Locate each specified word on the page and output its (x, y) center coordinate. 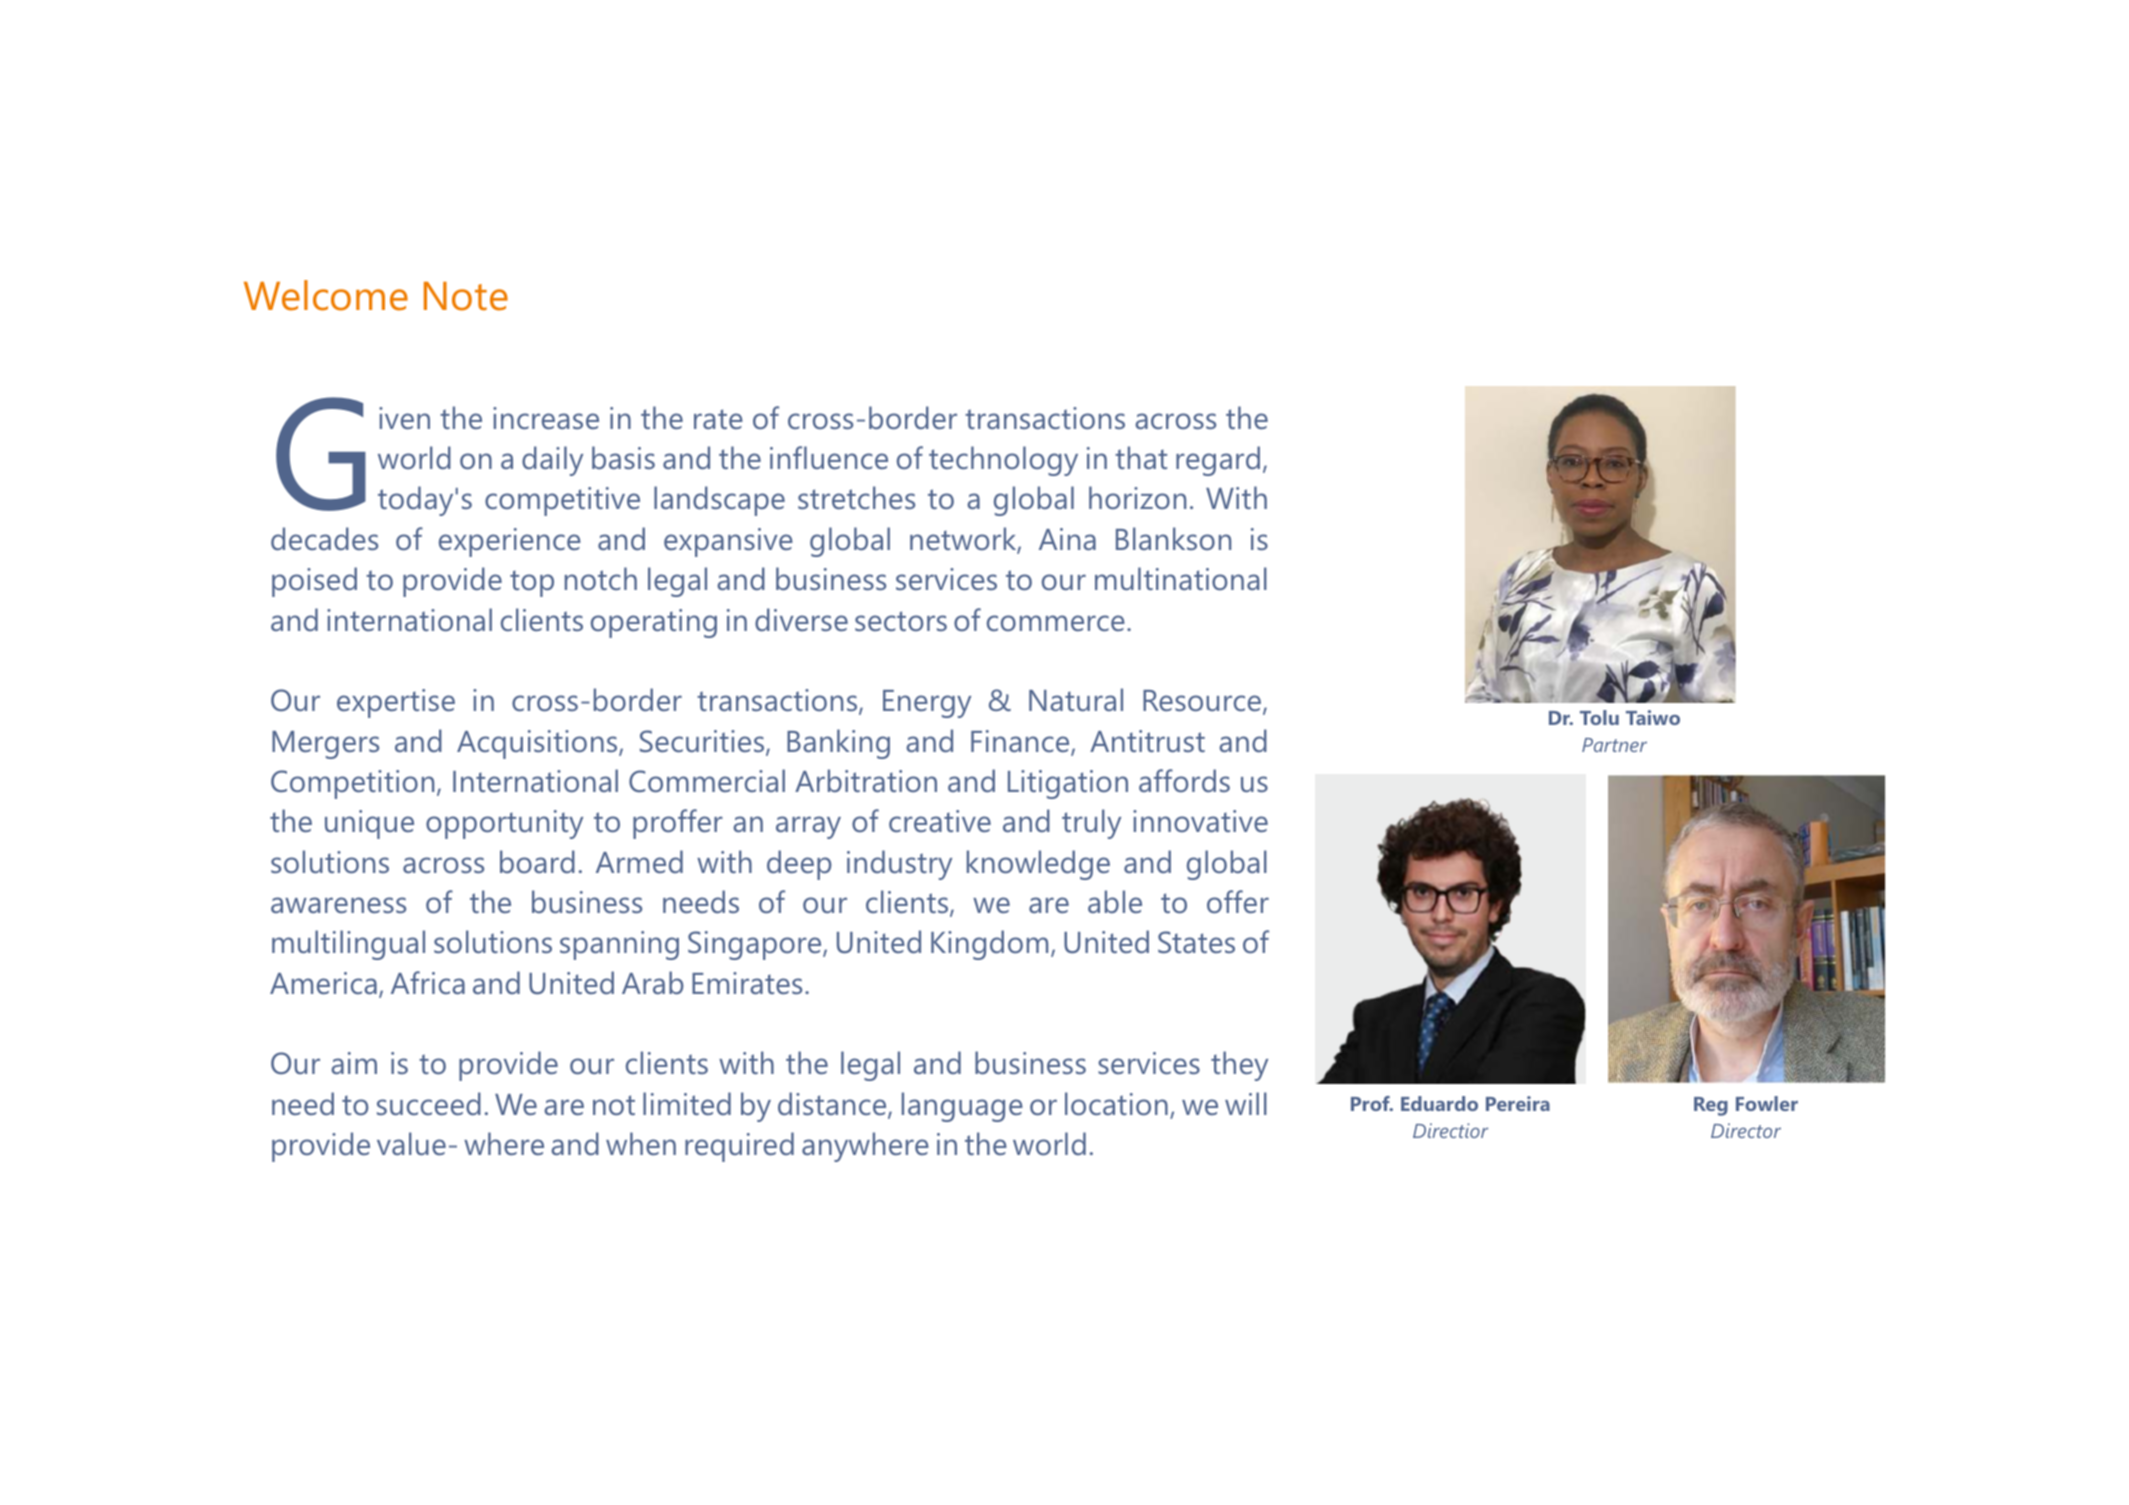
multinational (1181, 579)
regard (1218, 461)
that (1141, 457)
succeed (429, 1104)
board (537, 862)
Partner (1614, 745)
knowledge (1038, 865)
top (532, 583)
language (962, 1107)
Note (466, 296)
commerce (1056, 623)
